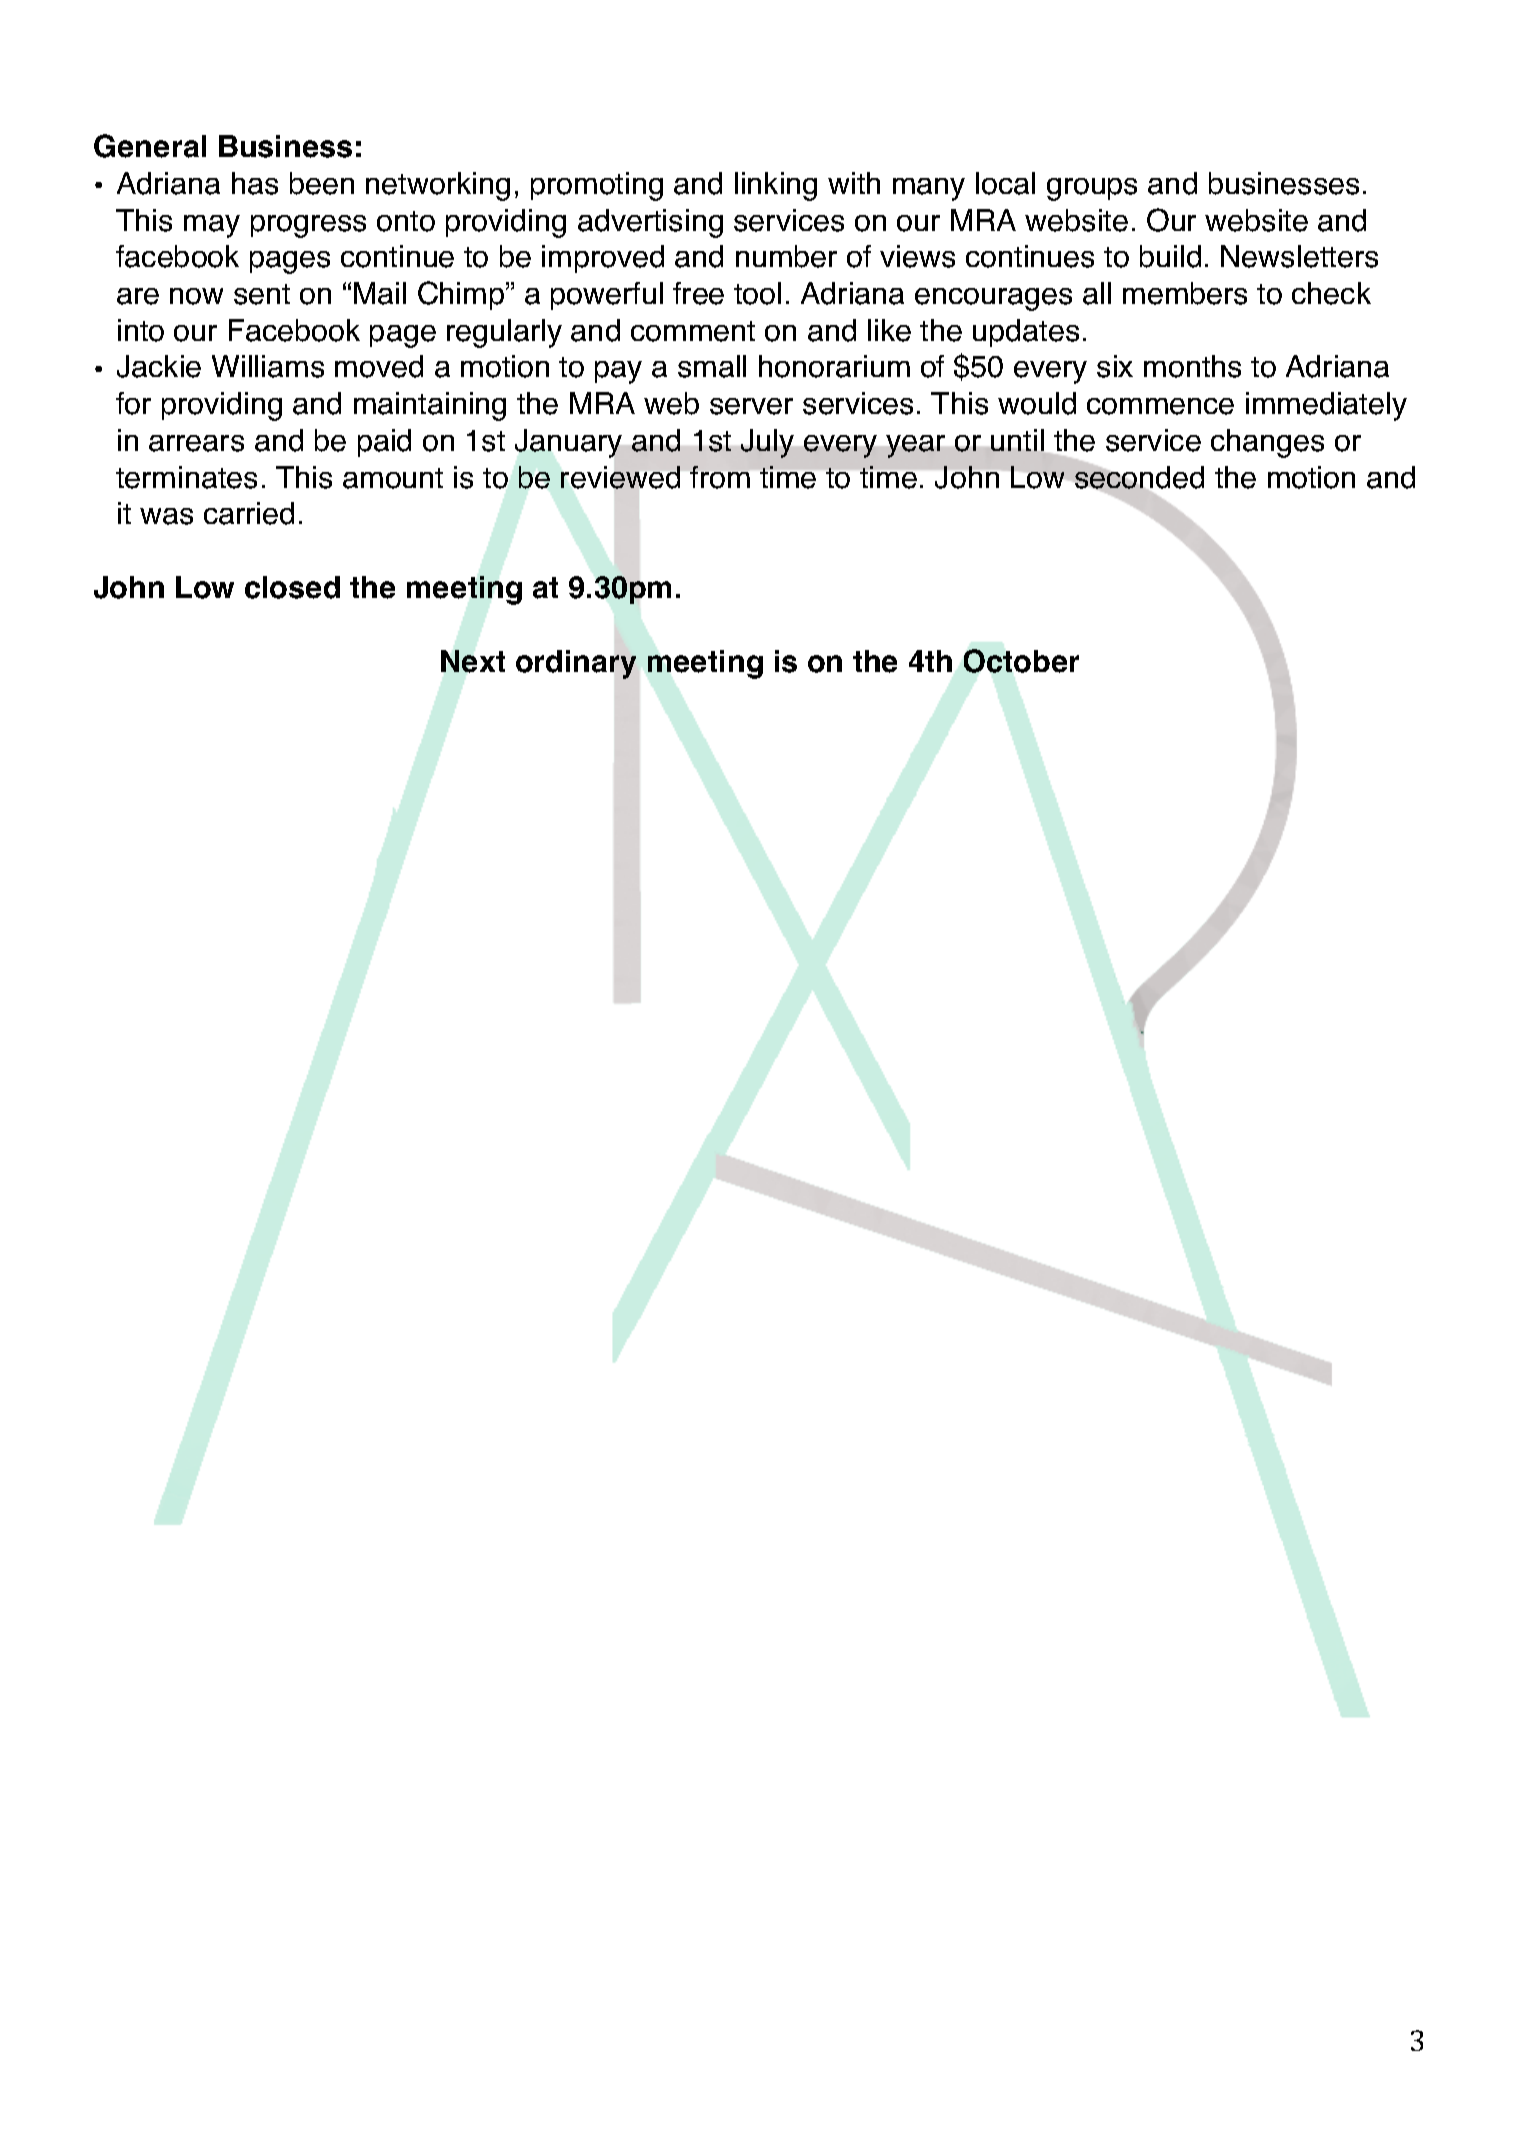 The height and width of the image is (2147, 1518). What do you see at coordinates (255, 183) in the image?
I see `has` at bounding box center [255, 183].
